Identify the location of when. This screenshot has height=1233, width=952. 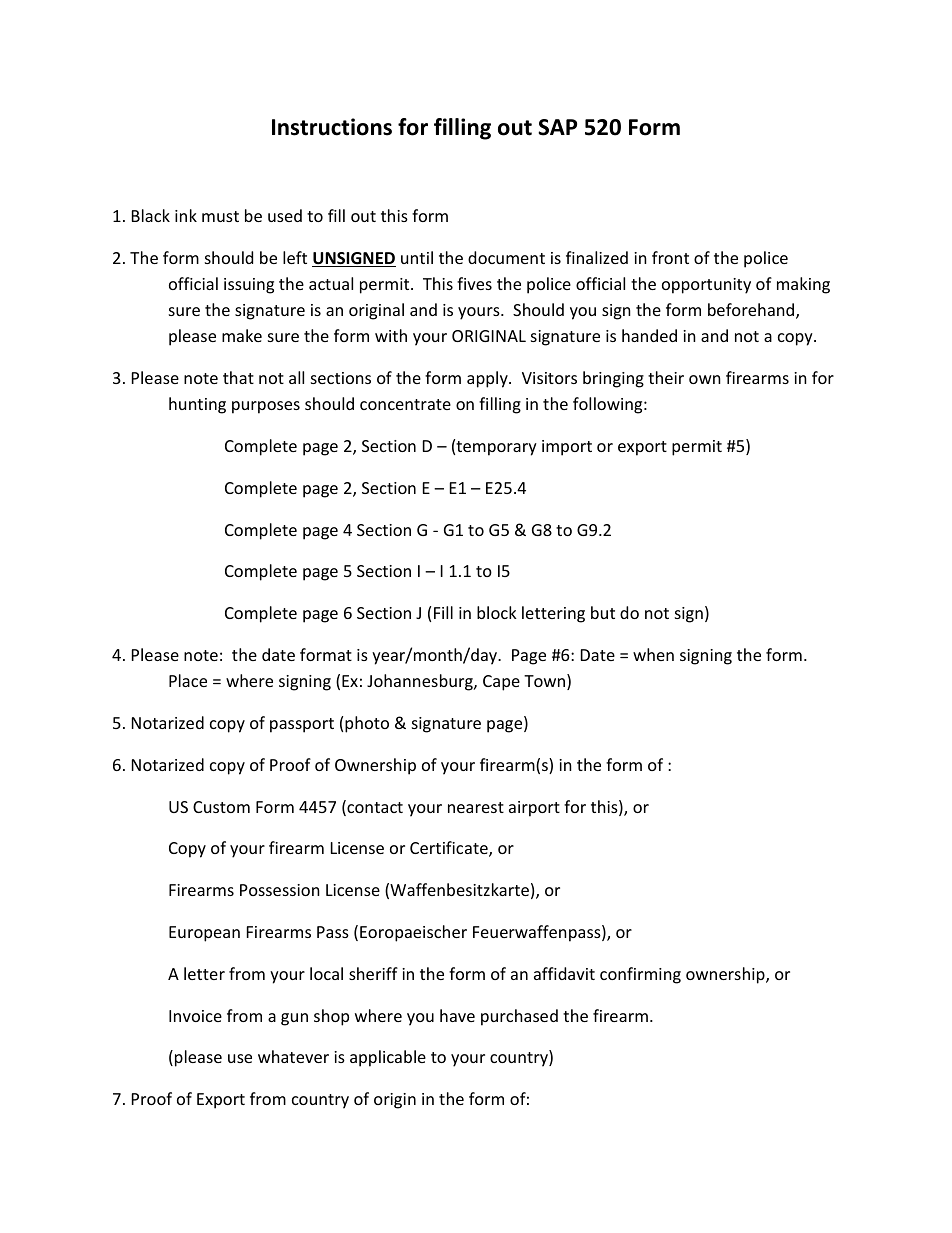
(653, 654).
